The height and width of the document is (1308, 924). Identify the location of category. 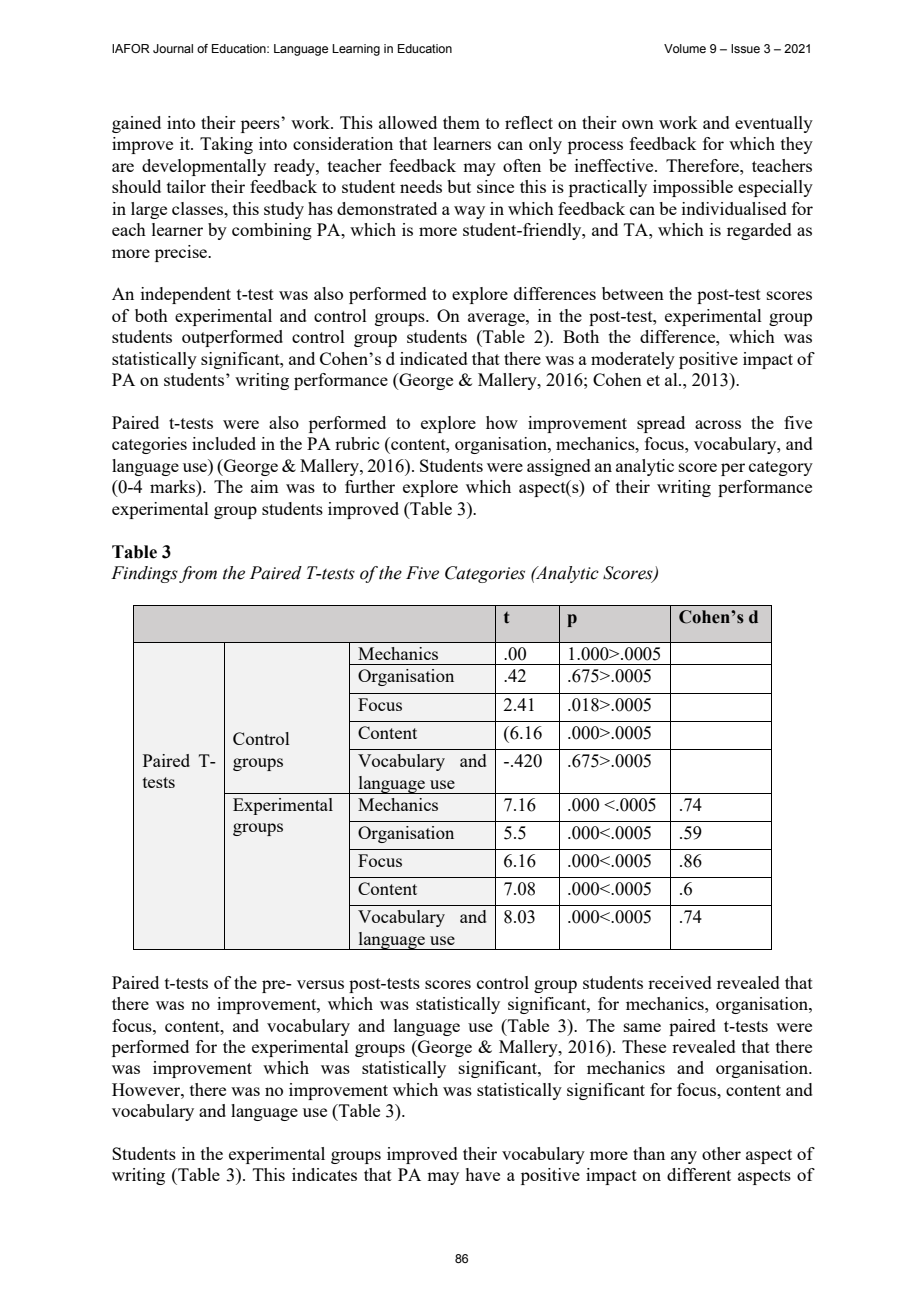
(781, 468).
